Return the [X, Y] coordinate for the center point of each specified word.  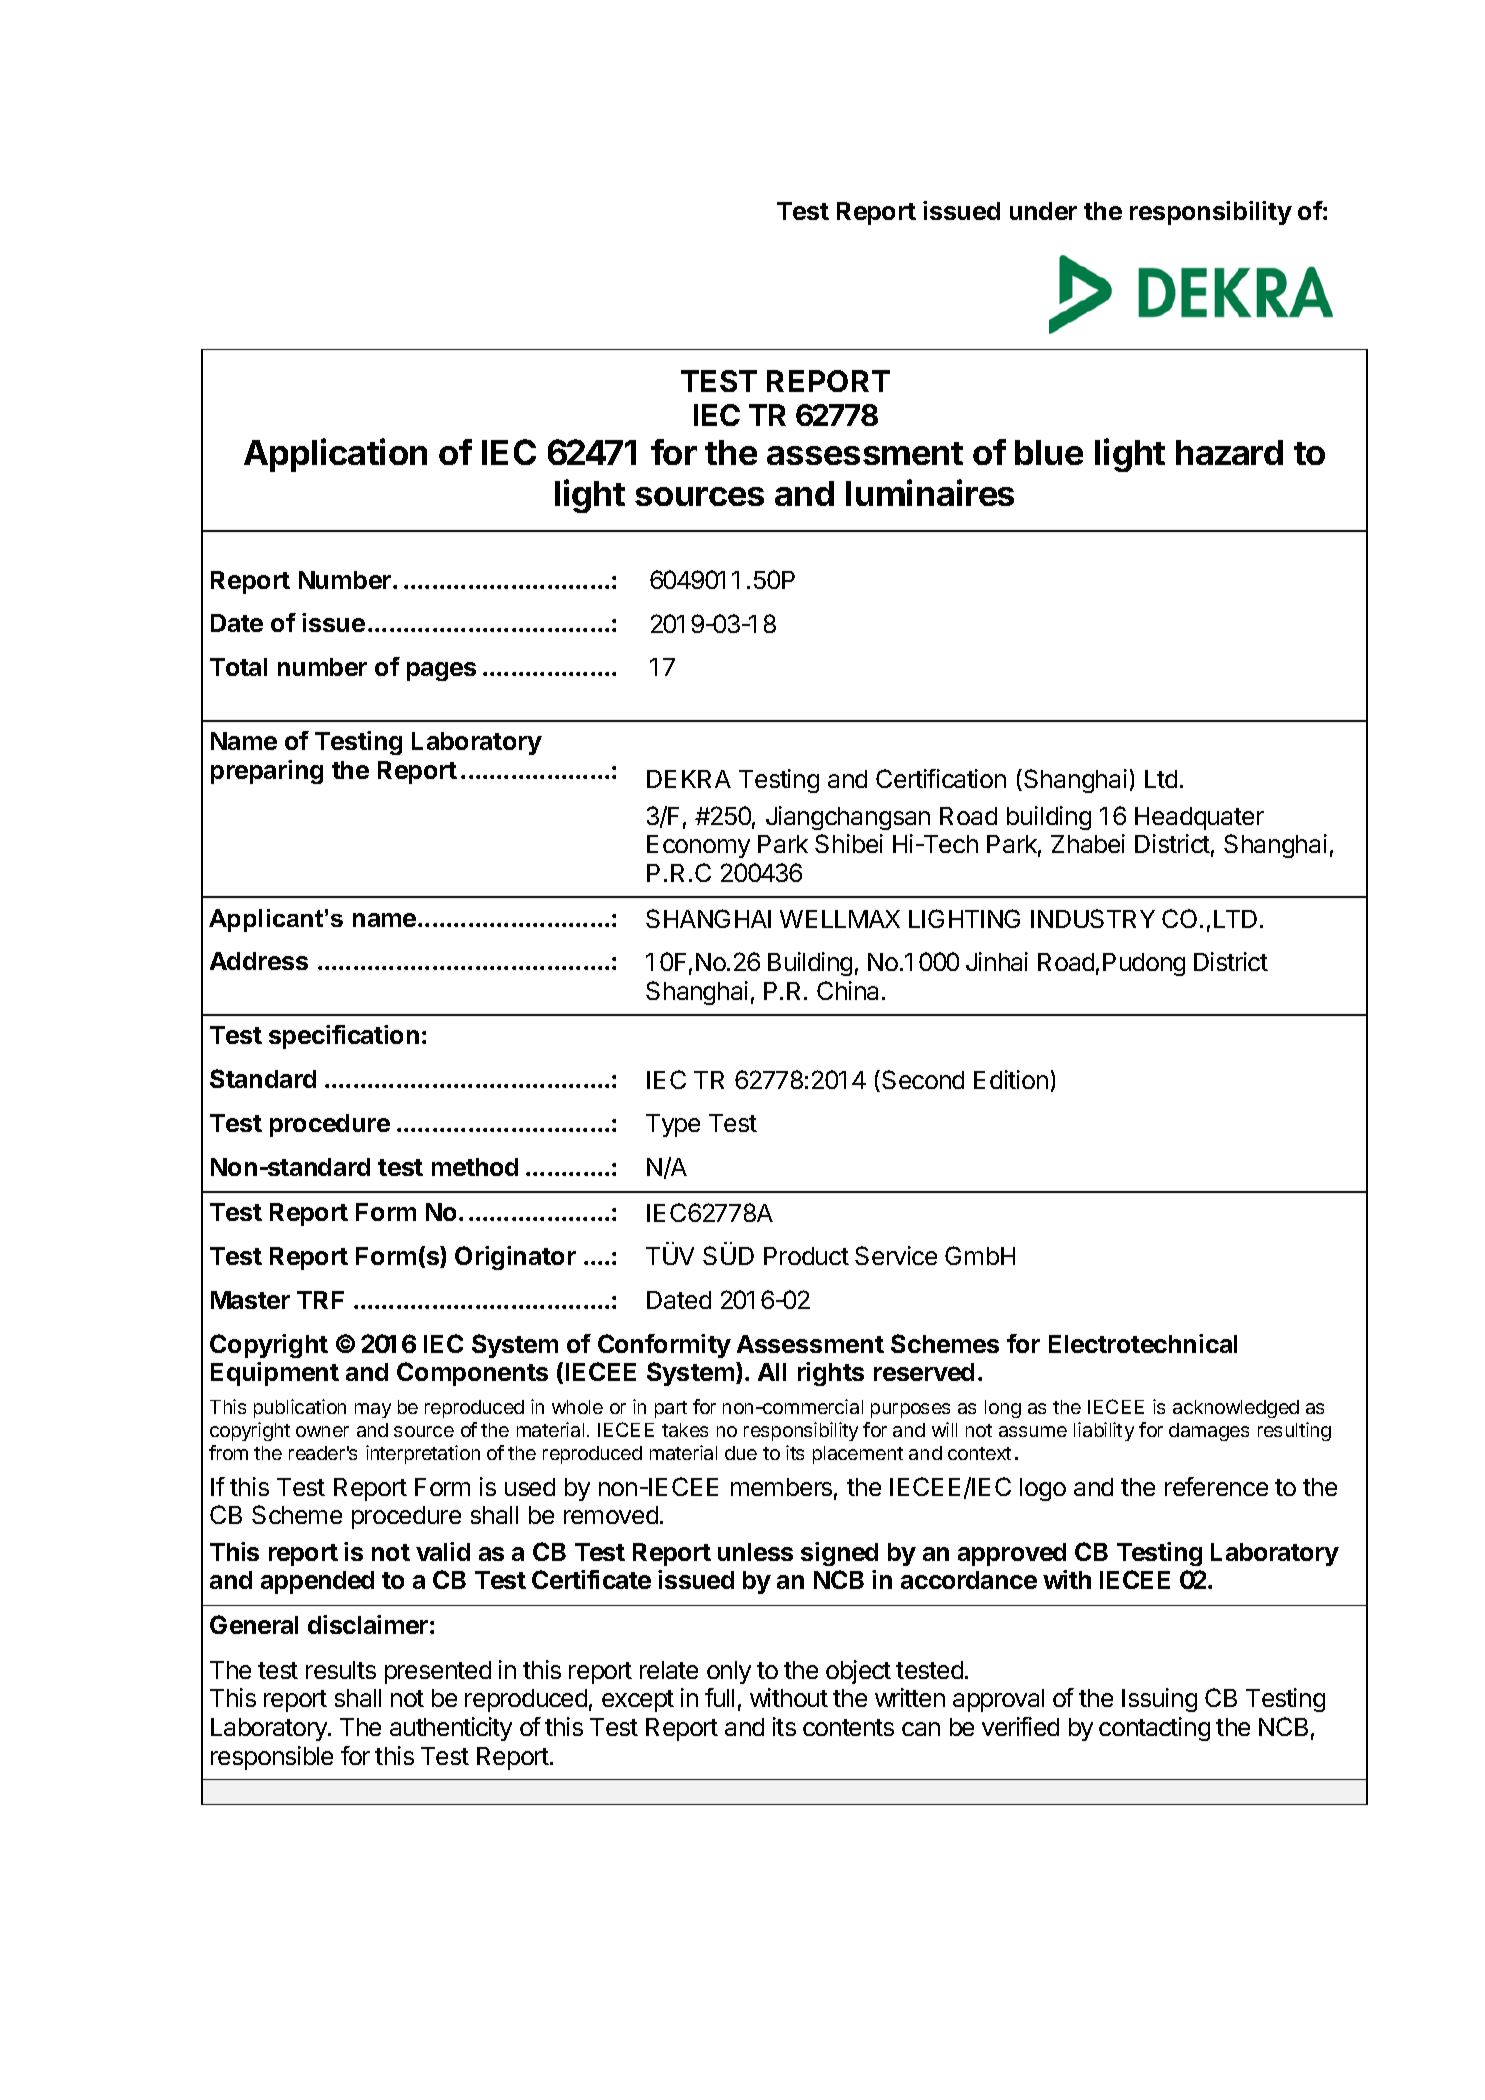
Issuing [1159, 1700]
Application [335, 455]
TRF [320, 1300]
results [341, 1670]
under [1043, 211]
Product [806, 1256]
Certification [941, 778]
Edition [1011, 1079]
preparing [267, 772]
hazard [1229, 452]
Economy [698, 846]
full [719, 1697]
